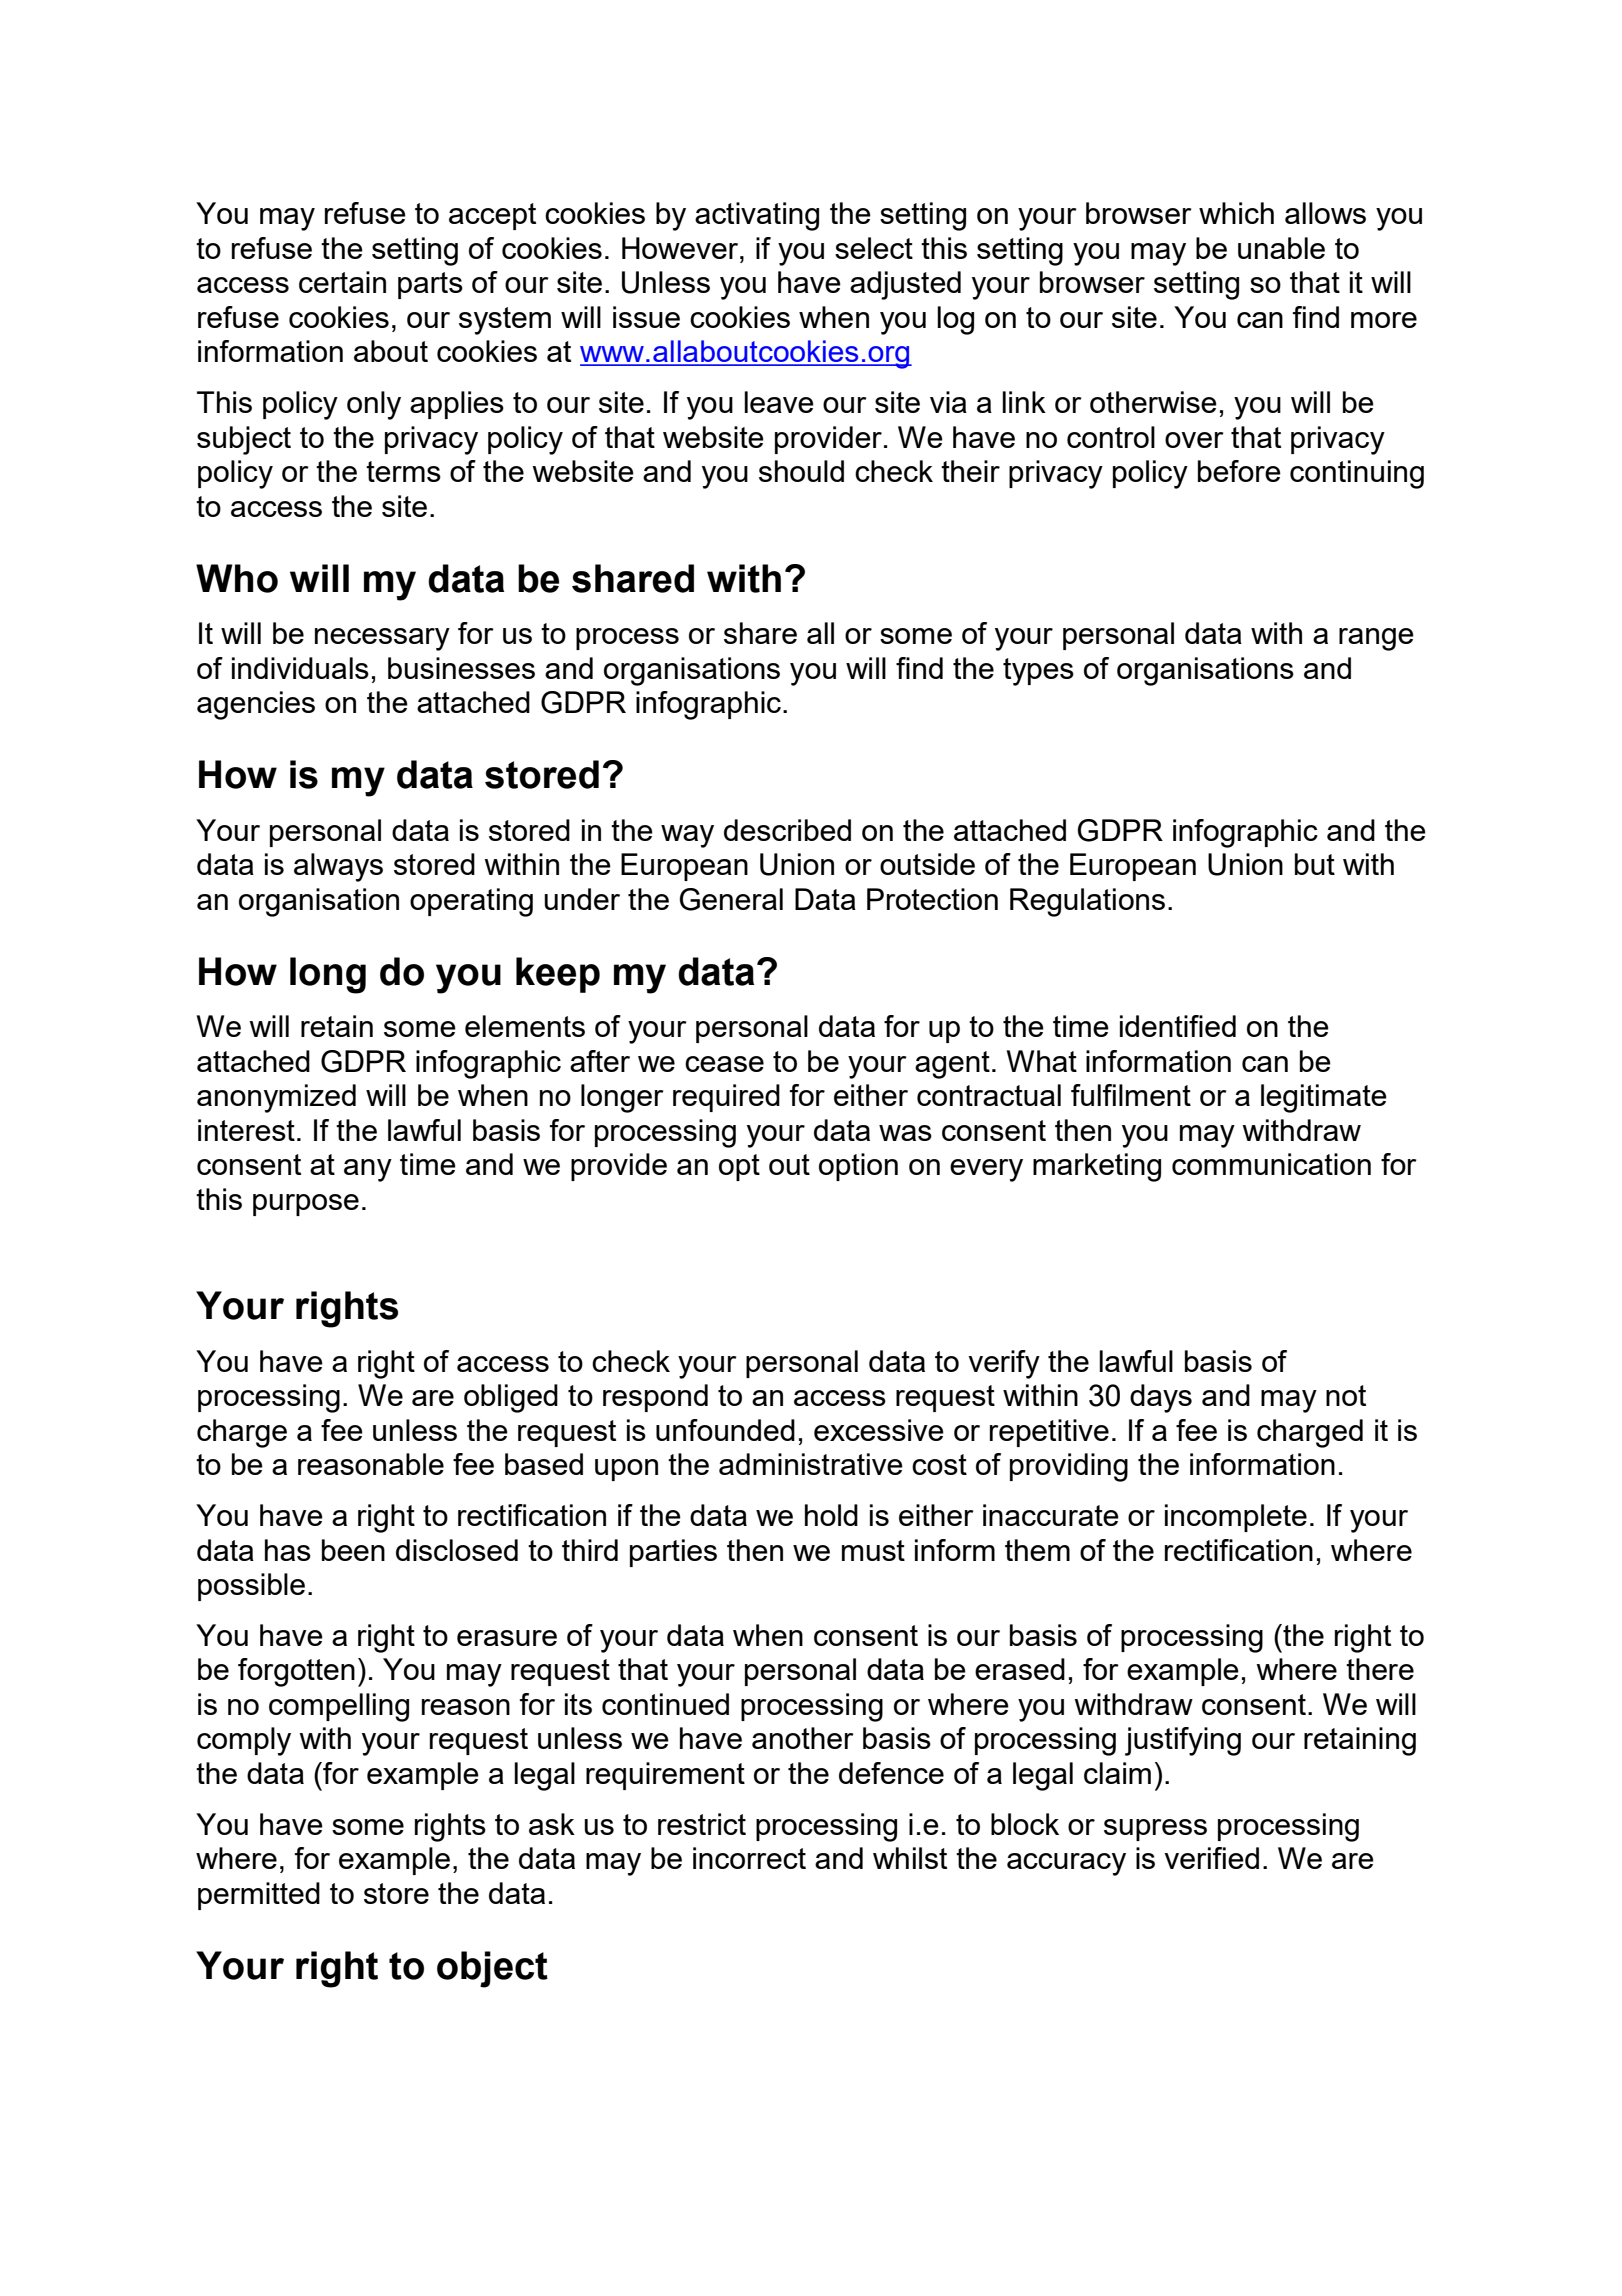 This page has height=2296, width=1622. I want to click on required, so click(726, 1098).
